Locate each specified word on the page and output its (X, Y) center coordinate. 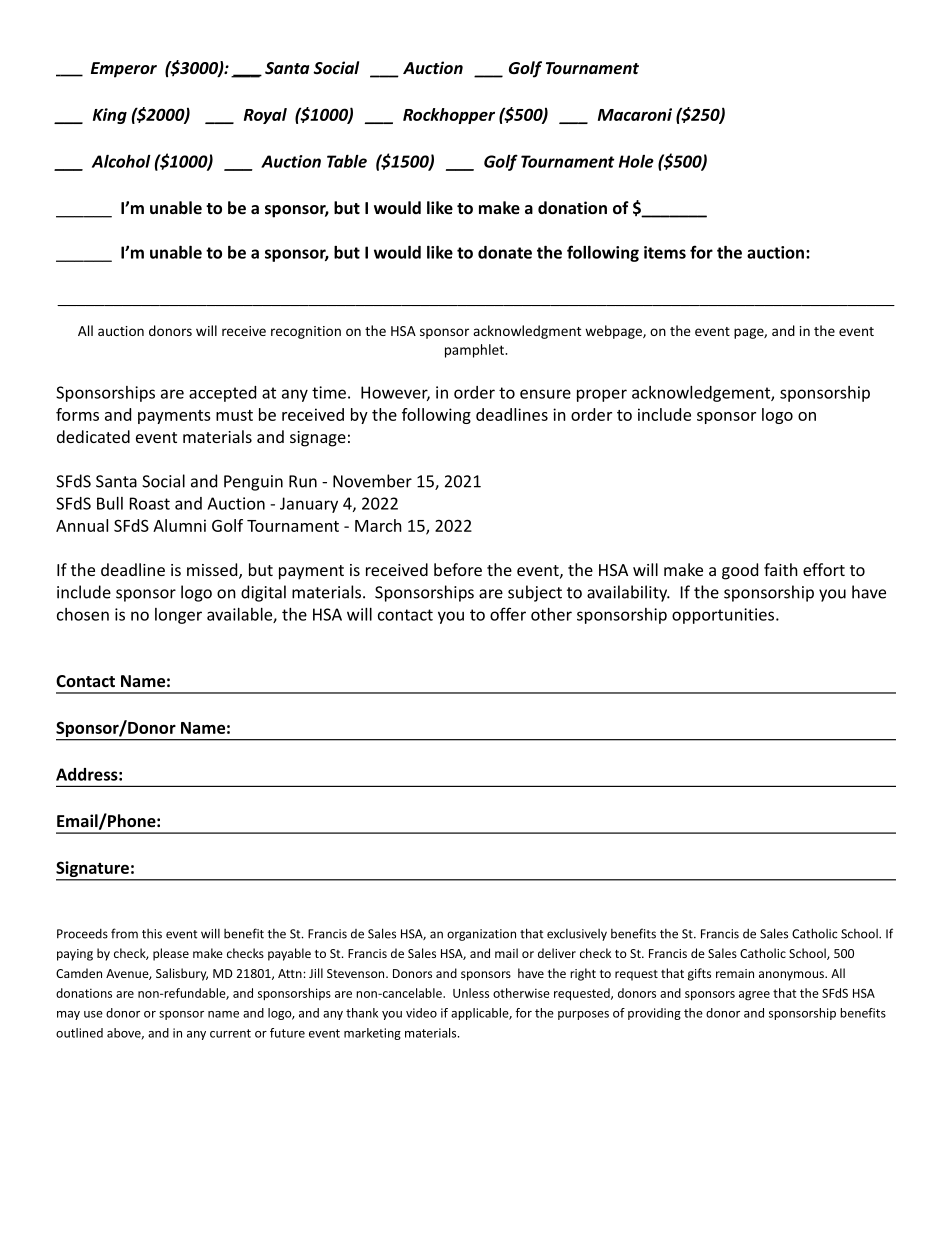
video (421, 1013)
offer (508, 614)
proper (602, 395)
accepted (222, 394)
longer (178, 616)
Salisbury (182, 974)
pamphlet (475, 351)
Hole (636, 161)
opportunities (723, 616)
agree (754, 996)
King (110, 116)
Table (347, 161)
